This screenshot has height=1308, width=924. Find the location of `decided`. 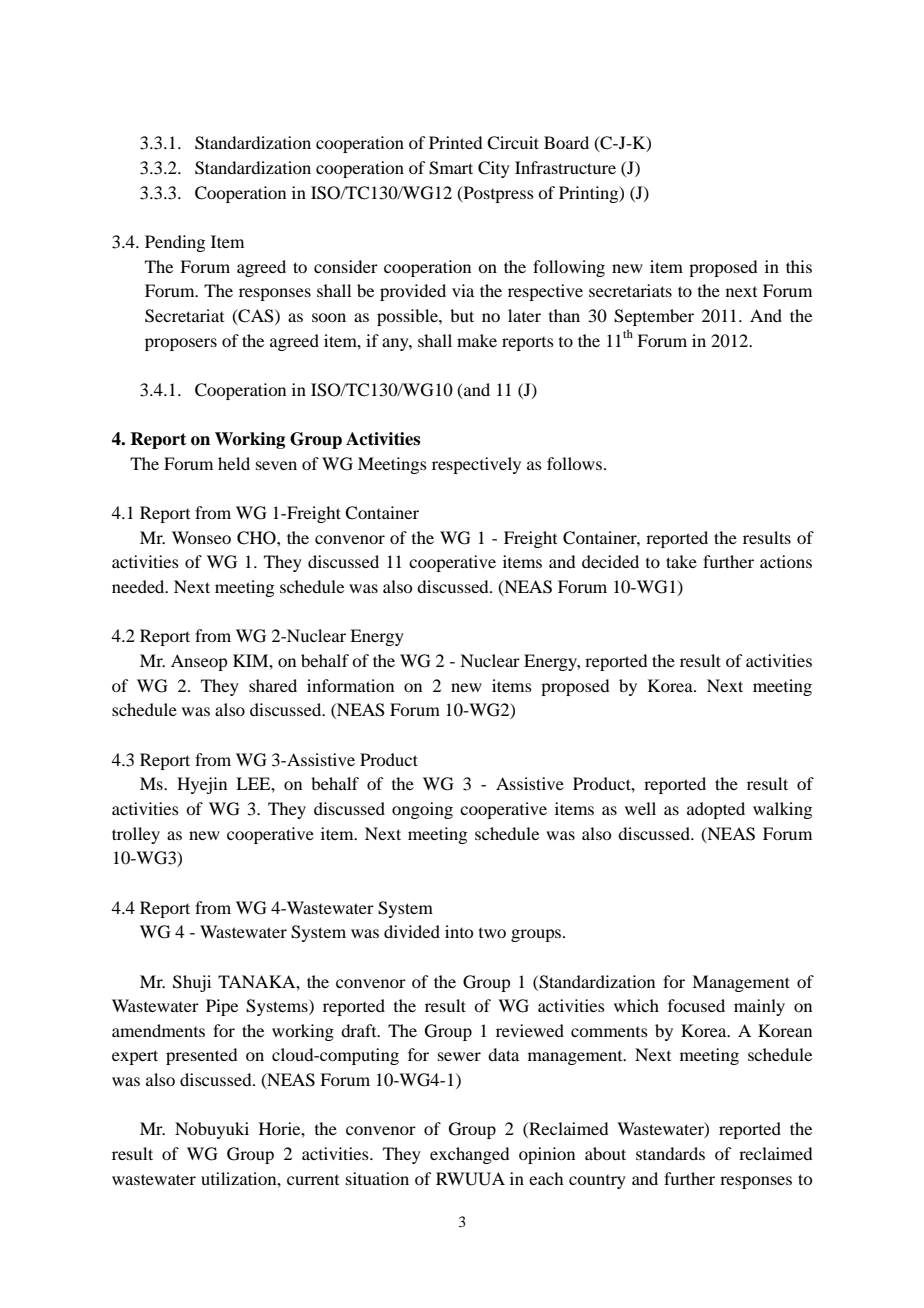

decided is located at coordinates (610, 561).
